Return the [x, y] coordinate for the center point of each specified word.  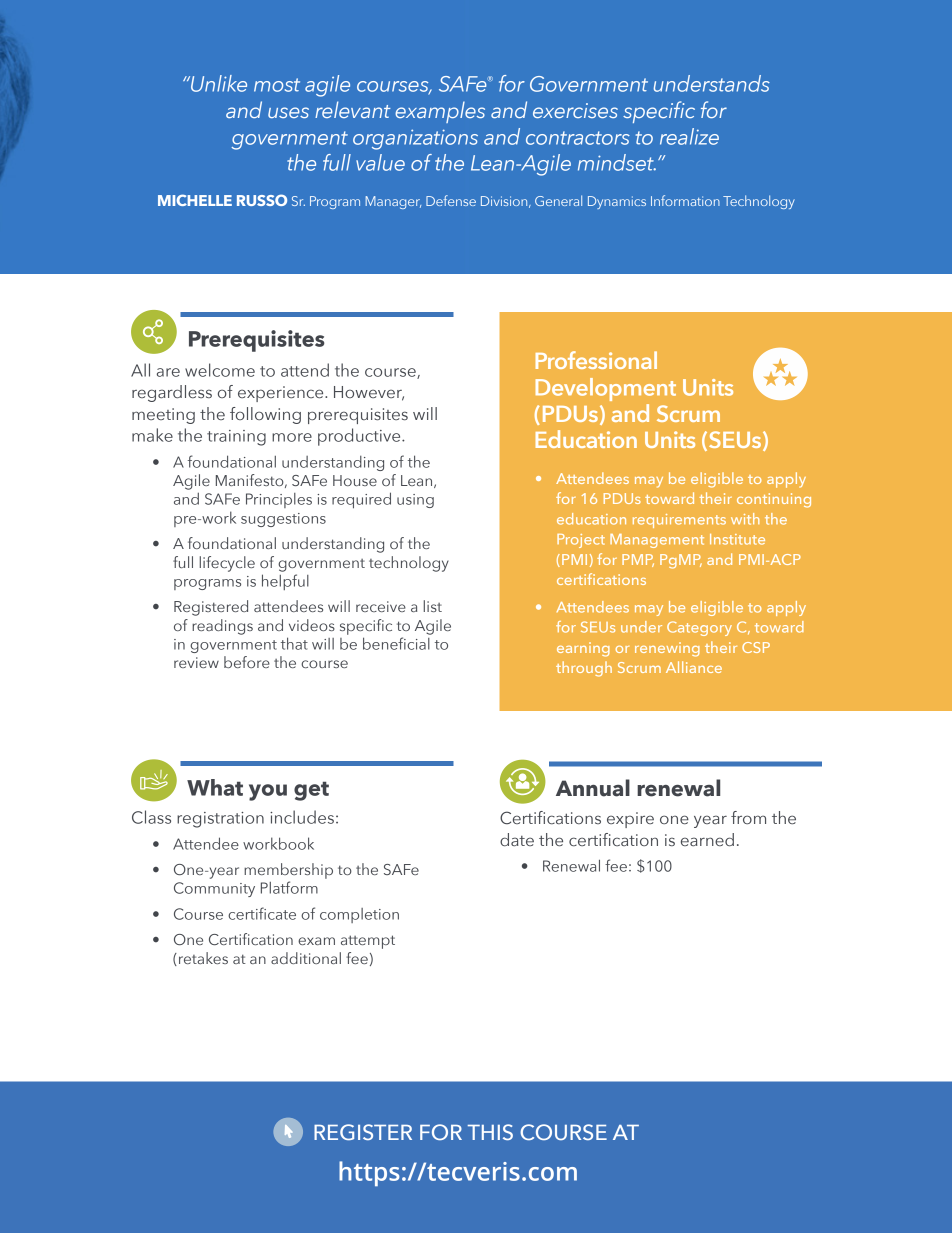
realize [689, 136]
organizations [415, 139]
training [236, 438]
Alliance [694, 667]
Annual [593, 788]
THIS [490, 1132]
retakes [203, 958]
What [215, 787]
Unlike [218, 83]
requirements [679, 521]
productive [360, 437]
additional [306, 958]
